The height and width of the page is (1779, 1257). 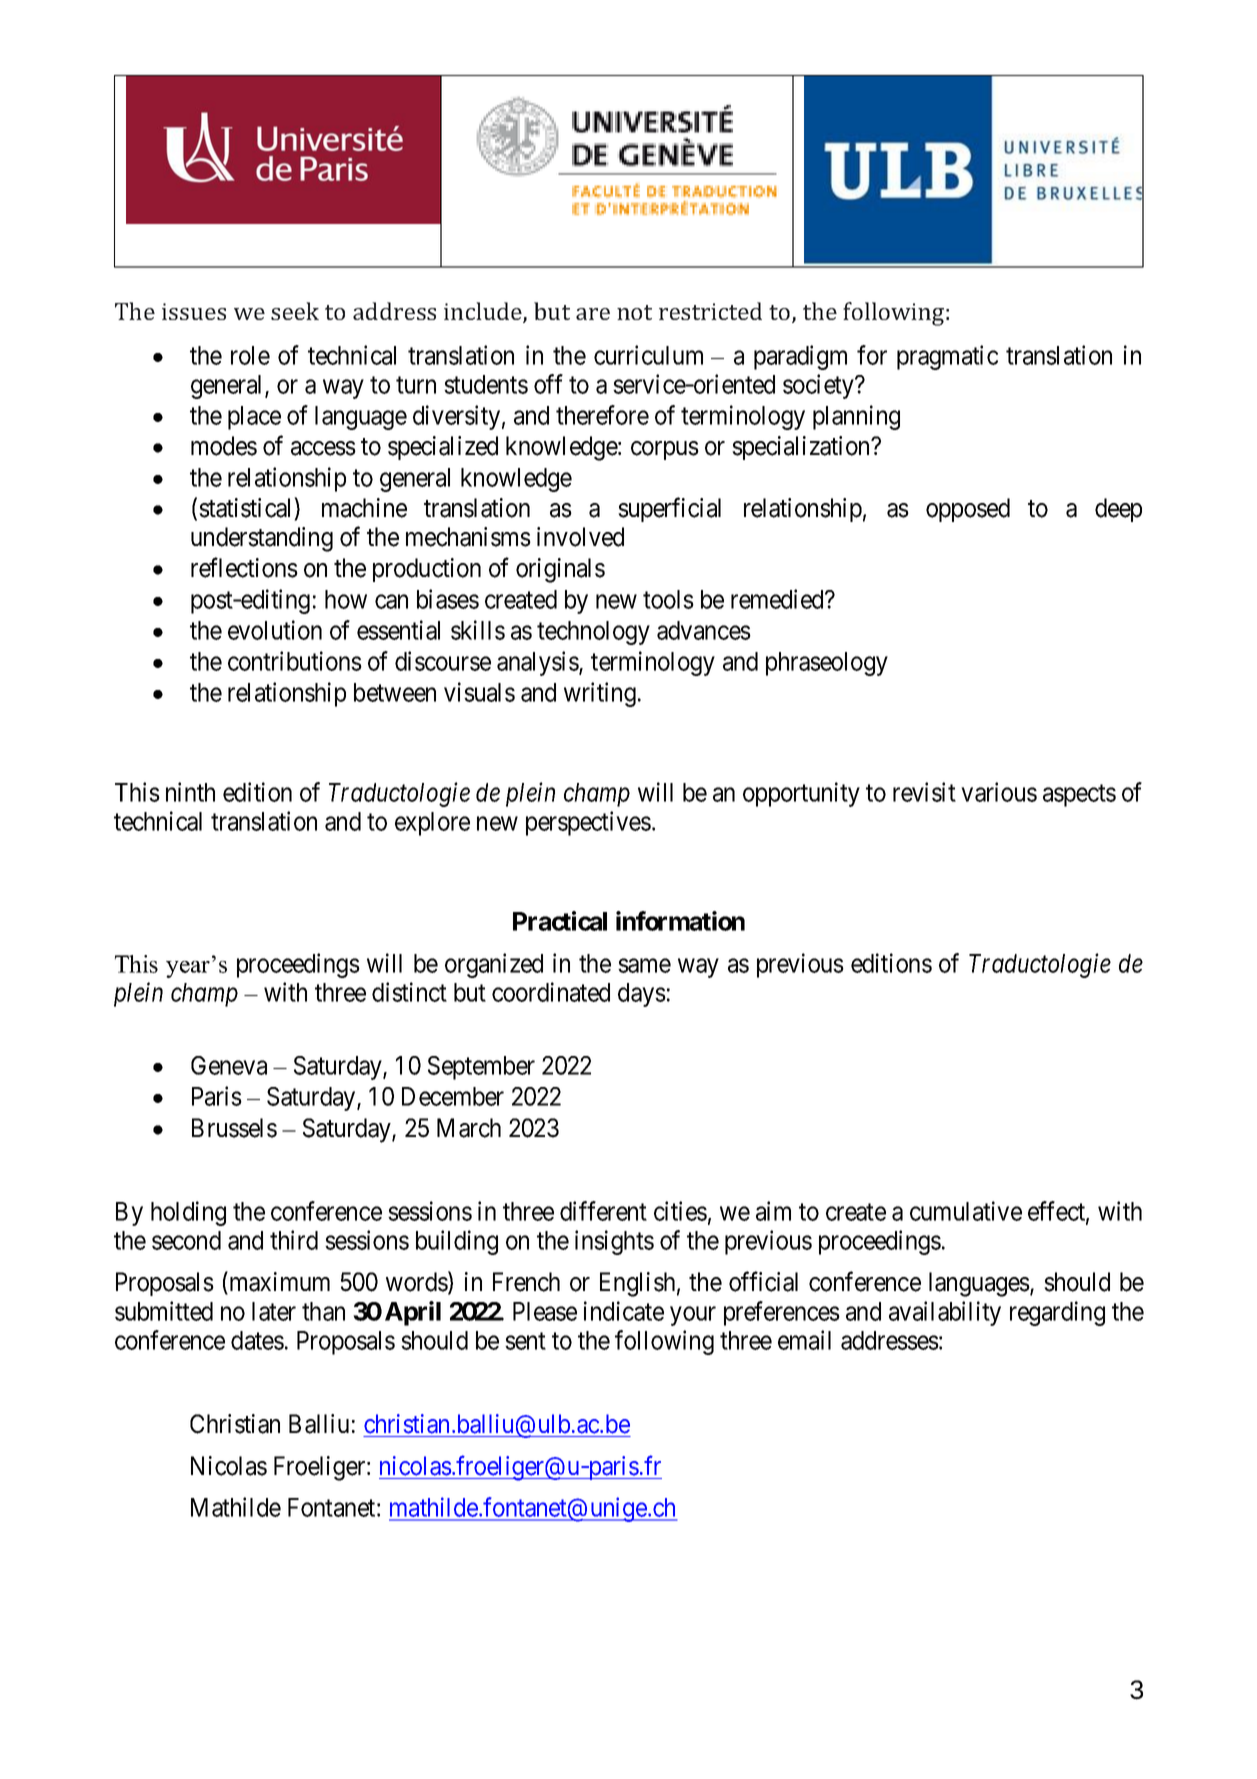 What do you see at coordinates (801, 794) in the page?
I see `opportunity` at bounding box center [801, 794].
